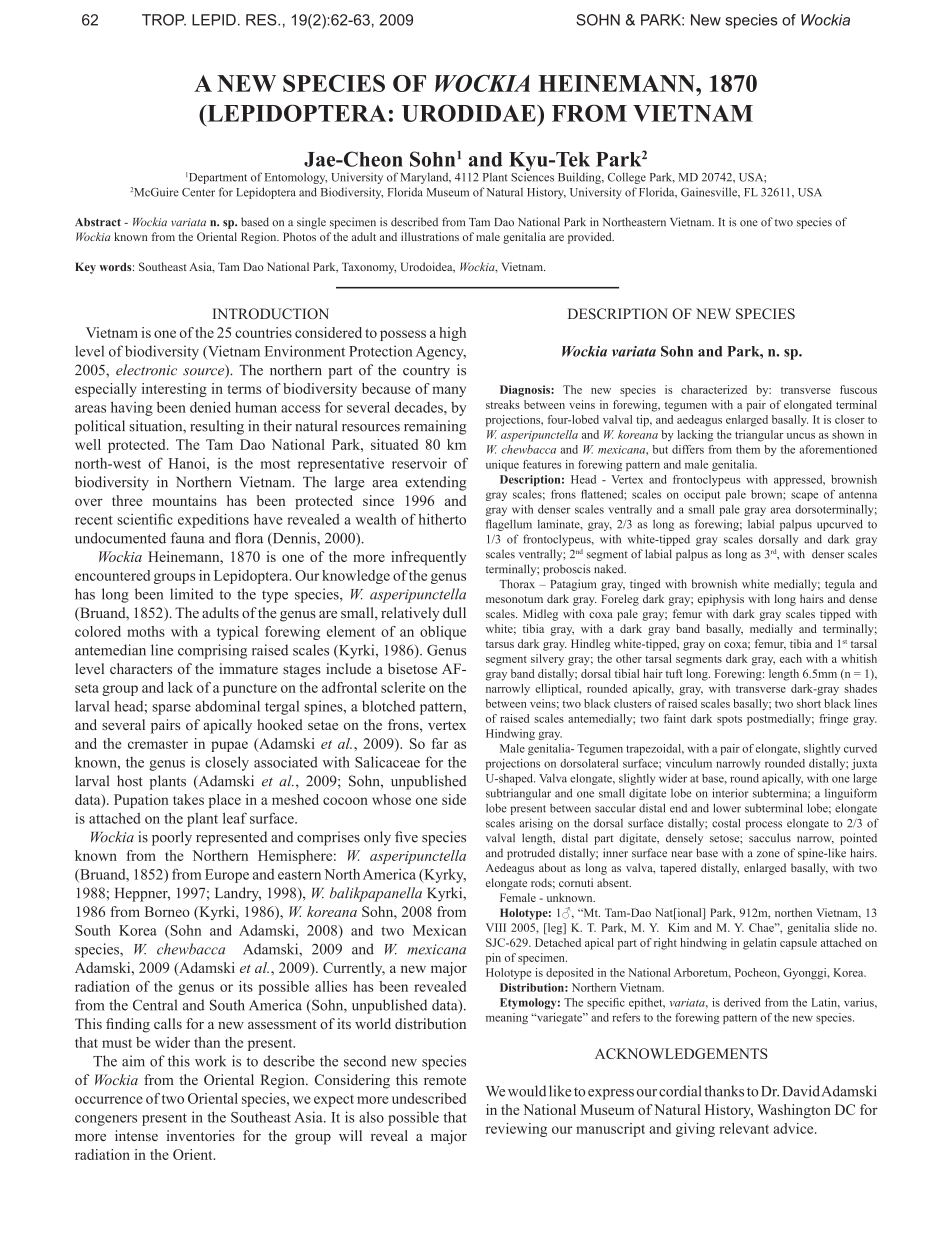  I want to click on far, so click(440, 743).
